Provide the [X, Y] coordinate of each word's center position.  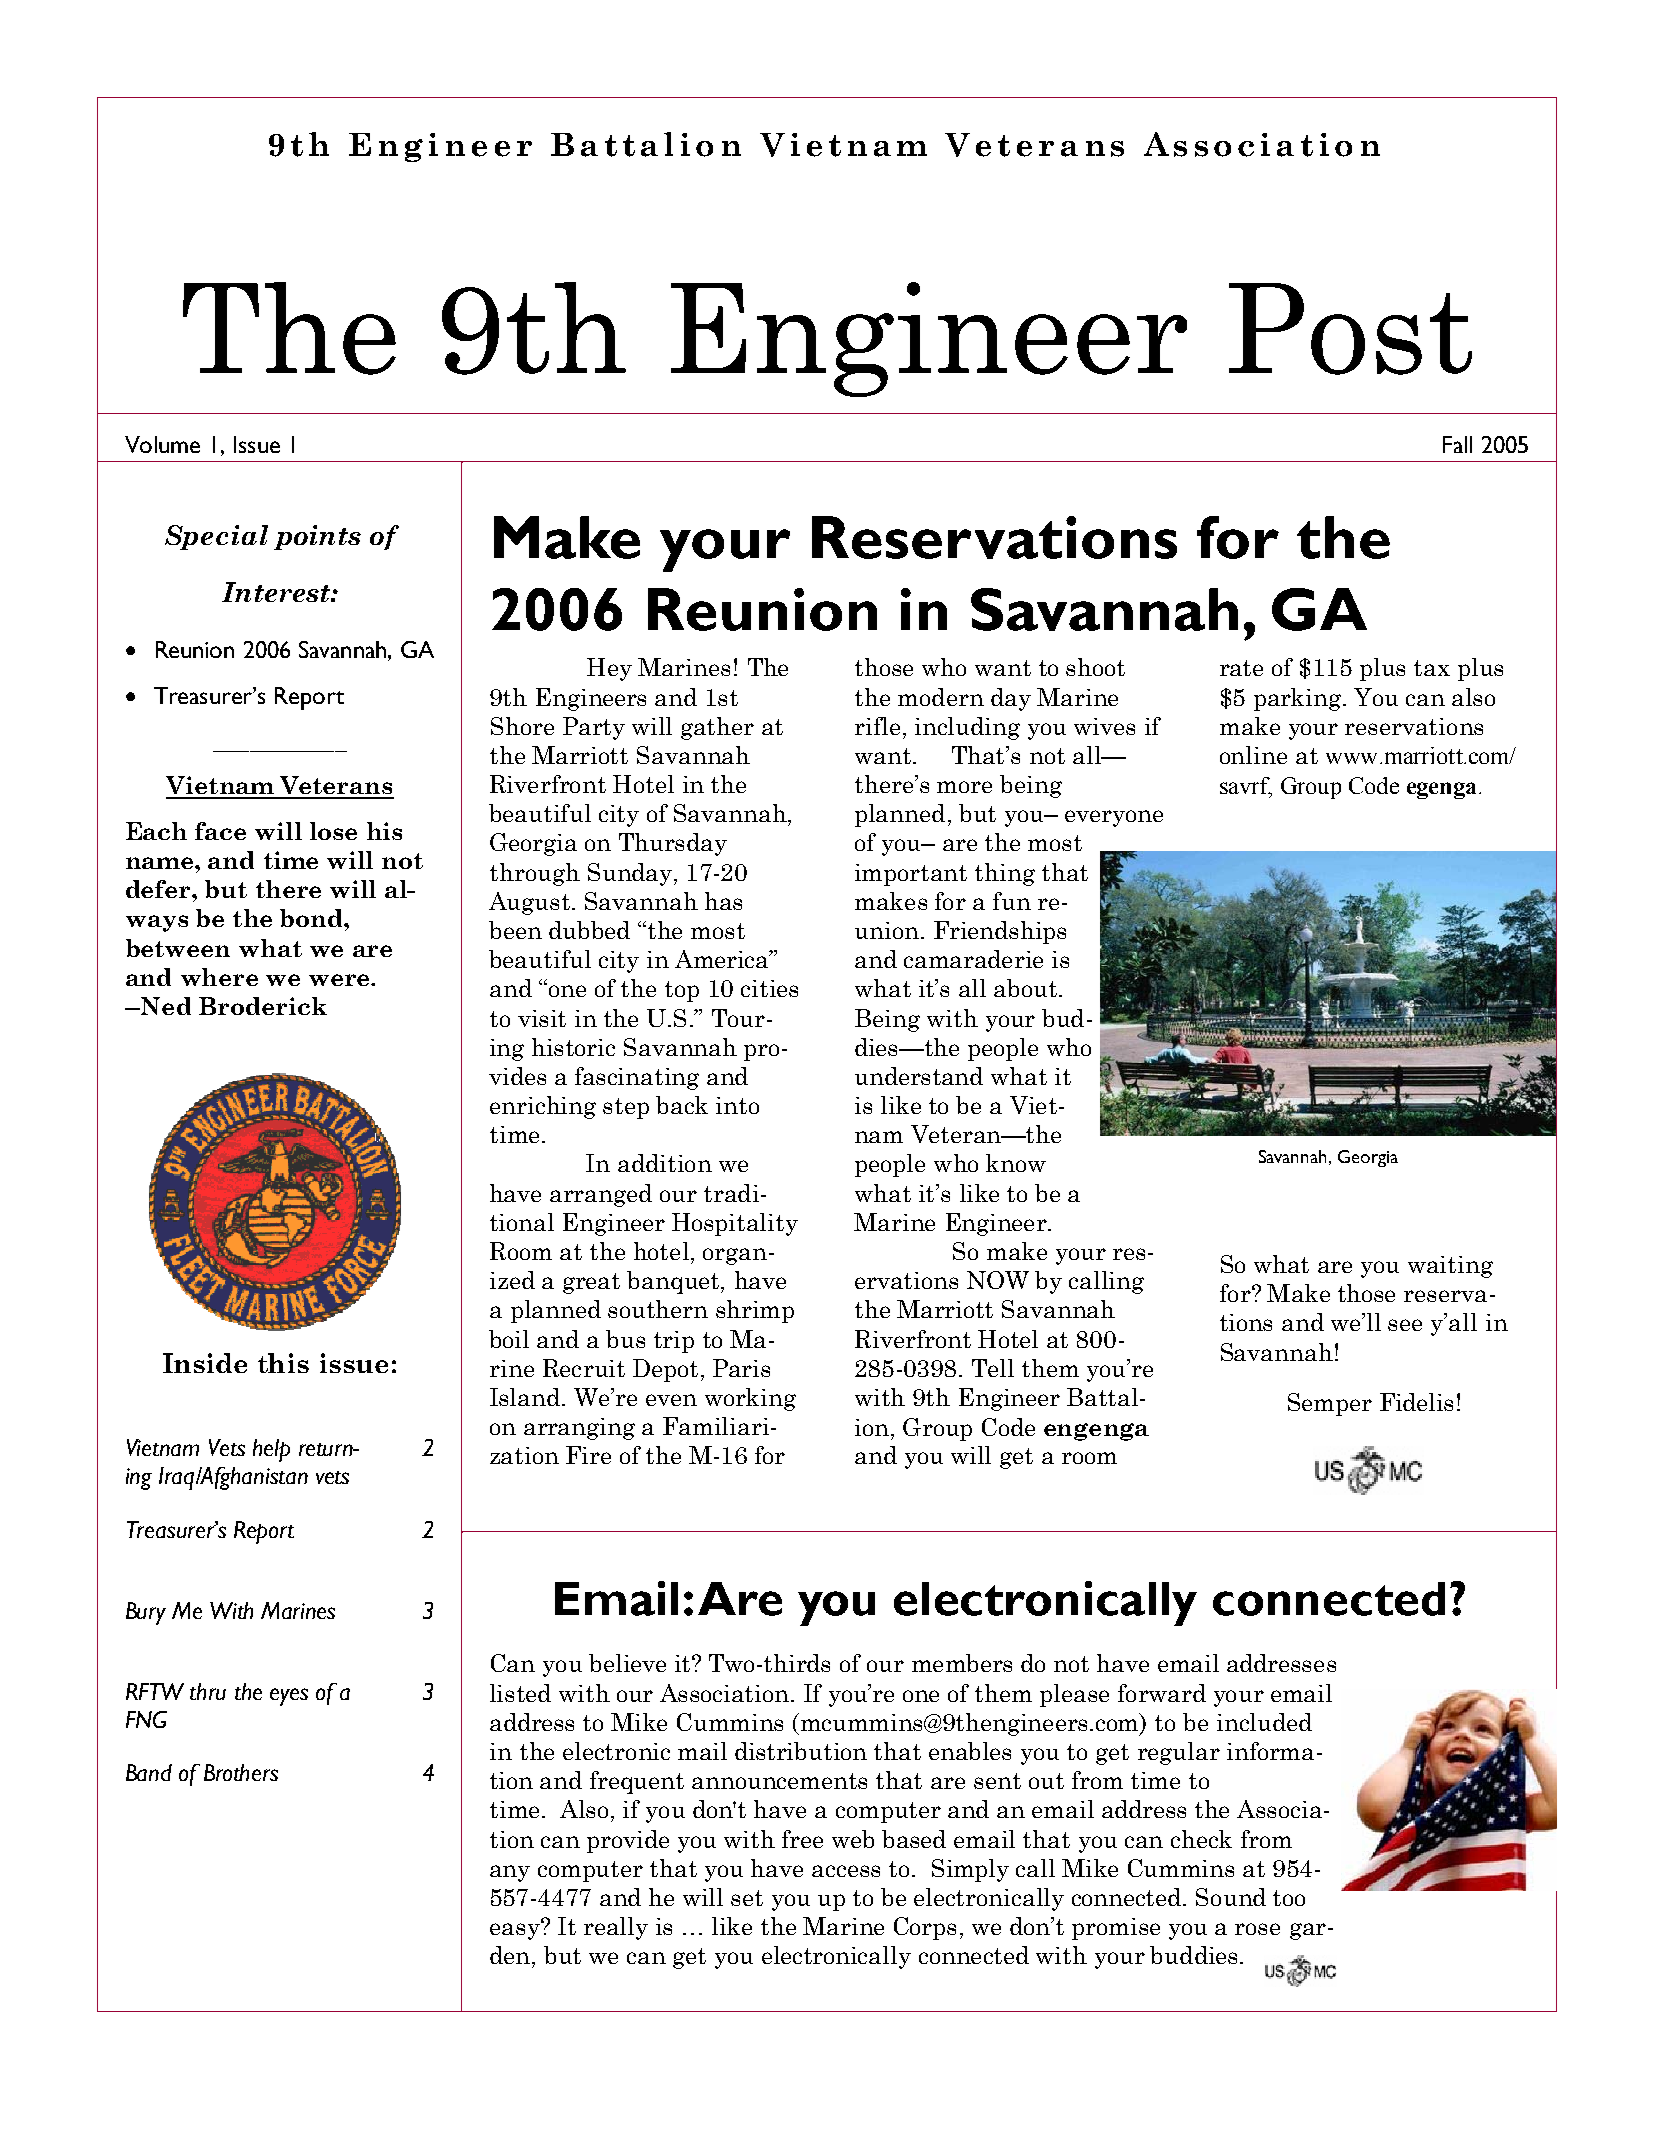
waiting [1450, 1267]
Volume [162, 444]
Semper [1330, 1404]
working [750, 1399]
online [1253, 755]
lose [333, 831]
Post [1350, 329]
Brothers [241, 1772]
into [737, 1105]
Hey [609, 669]
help [271, 1450]
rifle [877, 726]
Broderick [263, 1006]
